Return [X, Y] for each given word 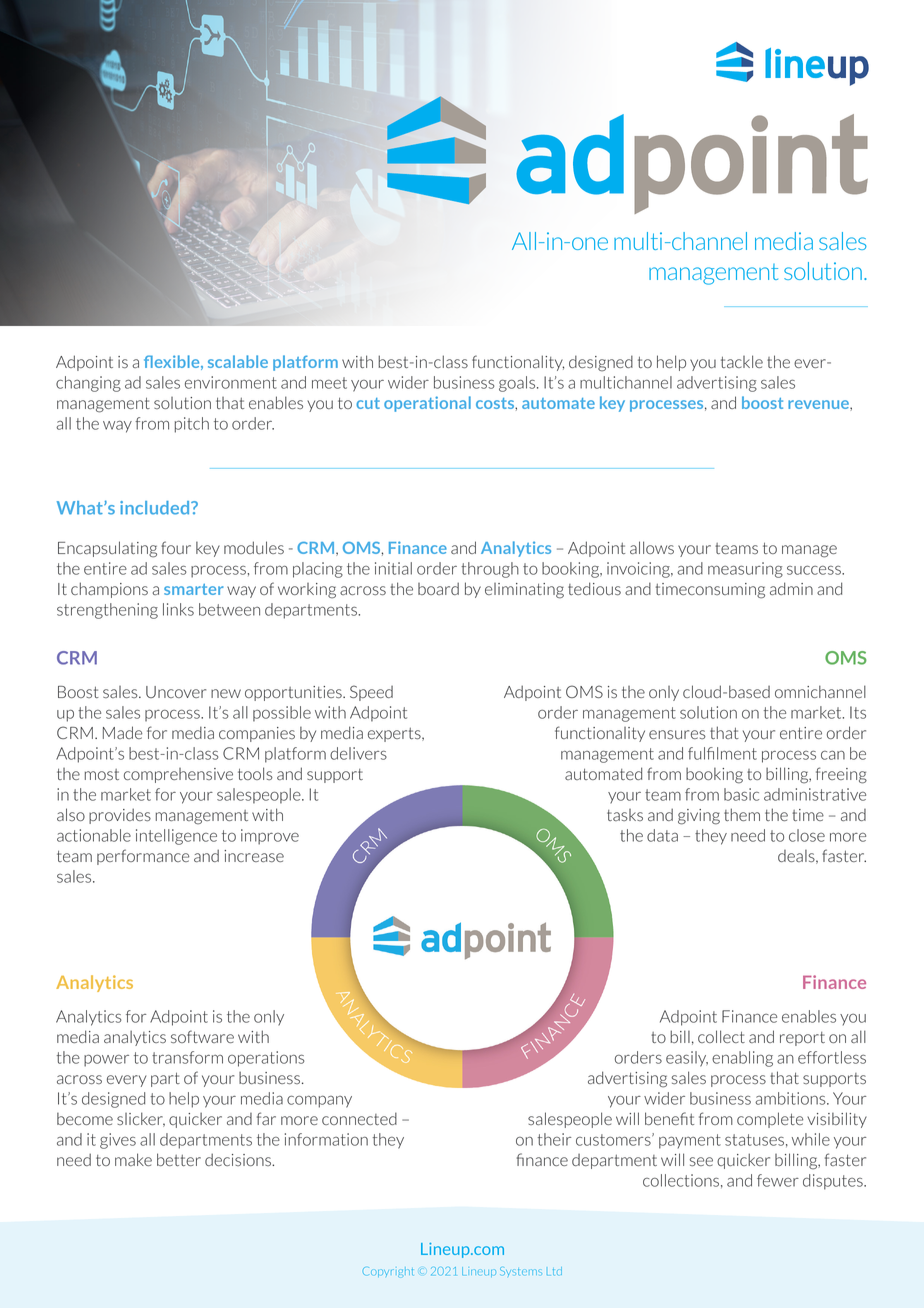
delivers [358, 753]
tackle [742, 361]
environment [231, 382]
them [742, 814]
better [179, 1159]
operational [427, 404]
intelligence [176, 837]
